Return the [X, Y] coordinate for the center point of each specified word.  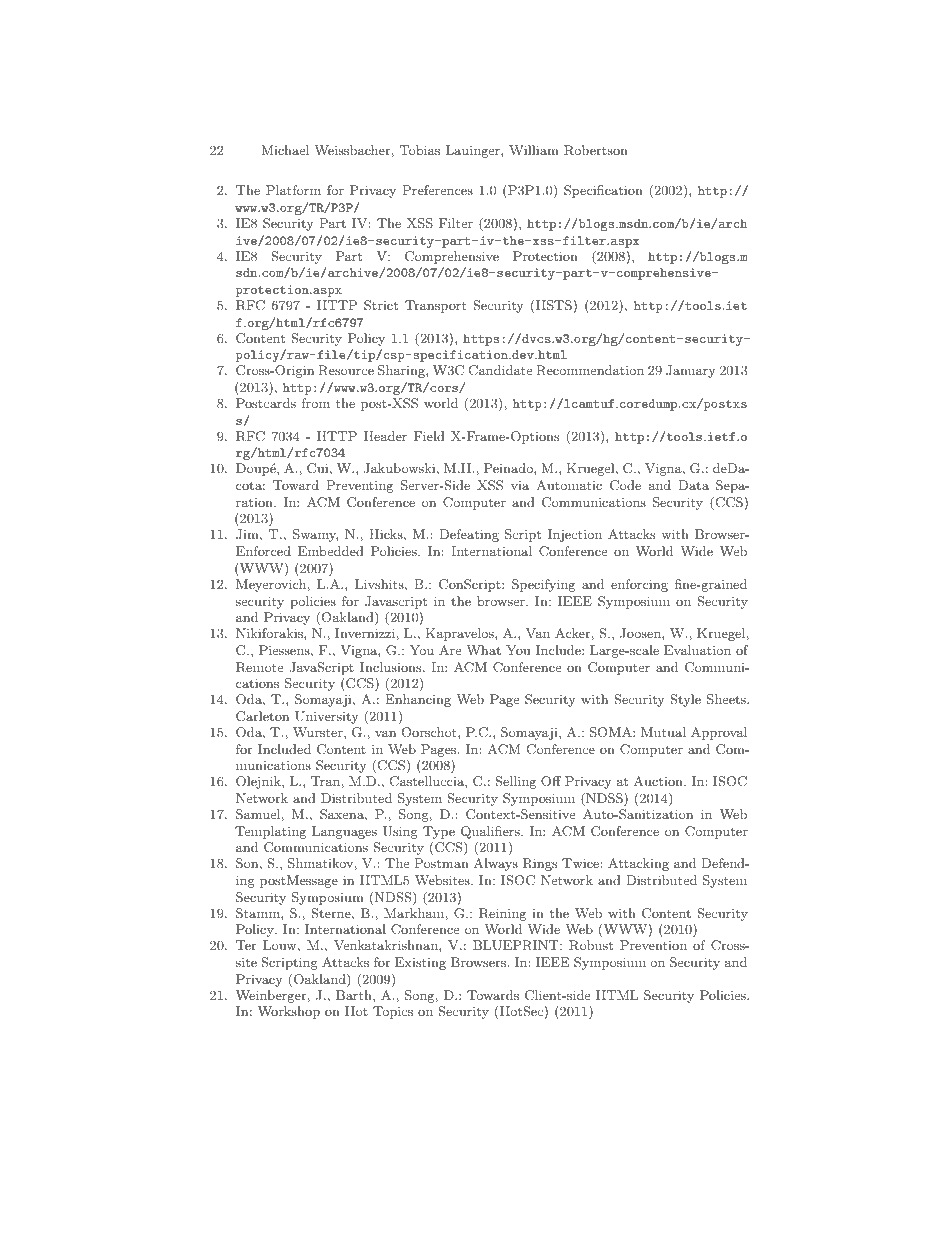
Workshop [289, 1012]
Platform [293, 190]
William [534, 150]
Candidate [500, 370]
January [691, 371]
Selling [515, 782]
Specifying [543, 585]
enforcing [639, 585]
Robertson [596, 150]
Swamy [315, 535]
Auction [659, 781]
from [316, 403]
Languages [344, 832]
